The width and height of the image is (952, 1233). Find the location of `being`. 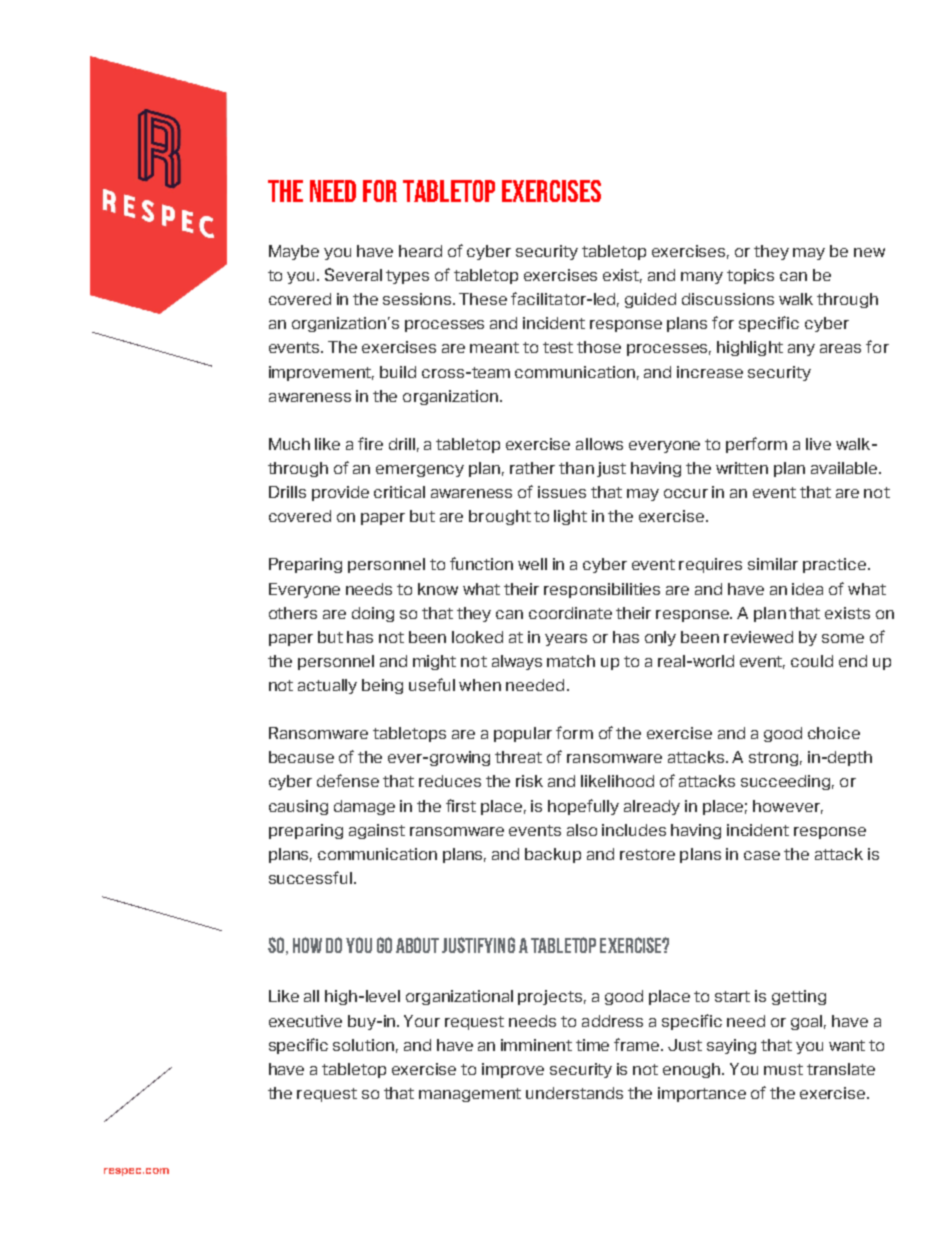

being is located at coordinates (382, 686).
